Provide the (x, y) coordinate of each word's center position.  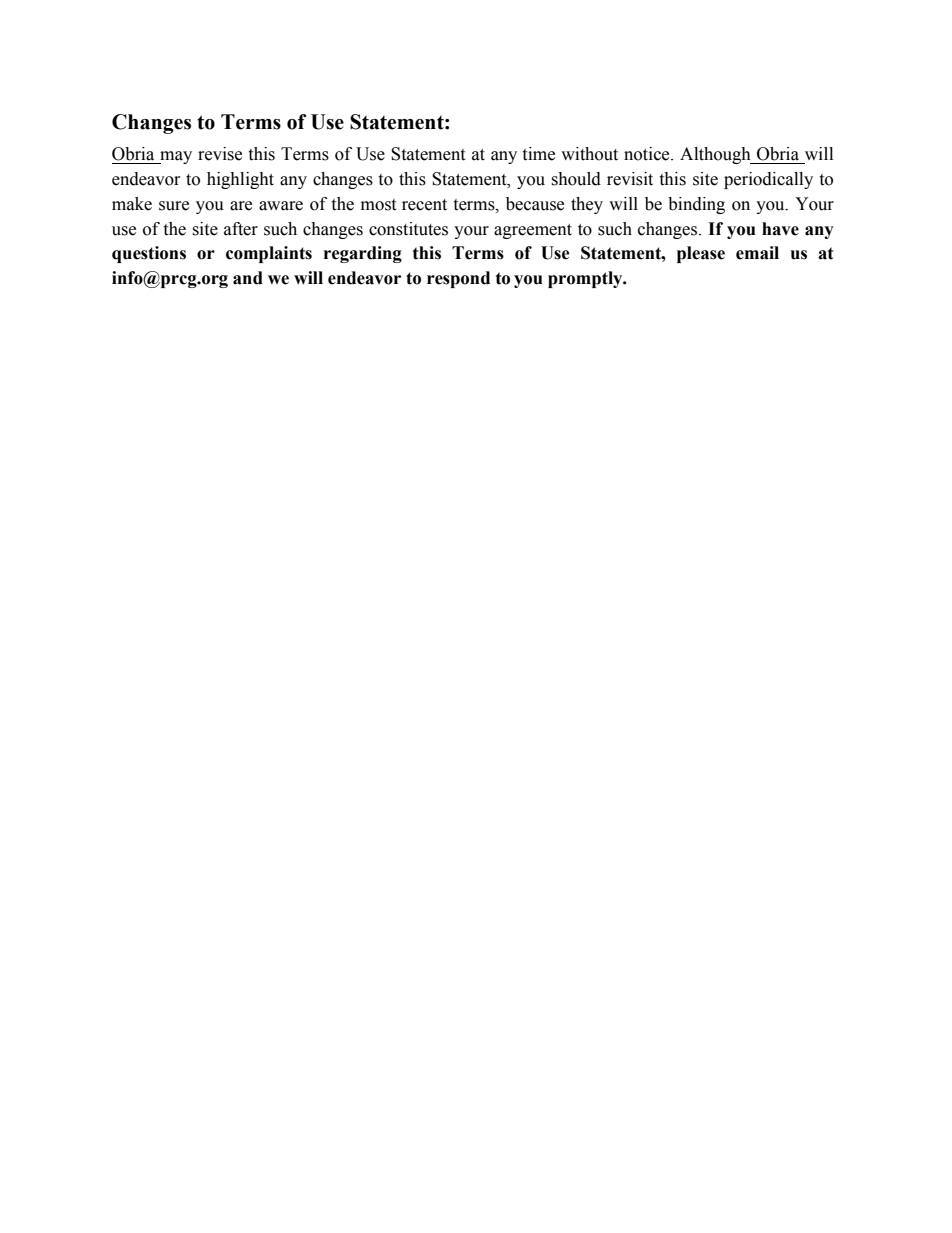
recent (424, 205)
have (780, 229)
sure (174, 206)
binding (696, 205)
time (538, 154)
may (175, 157)
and (248, 278)
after (241, 229)
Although (716, 155)
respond (458, 279)
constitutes (408, 229)
